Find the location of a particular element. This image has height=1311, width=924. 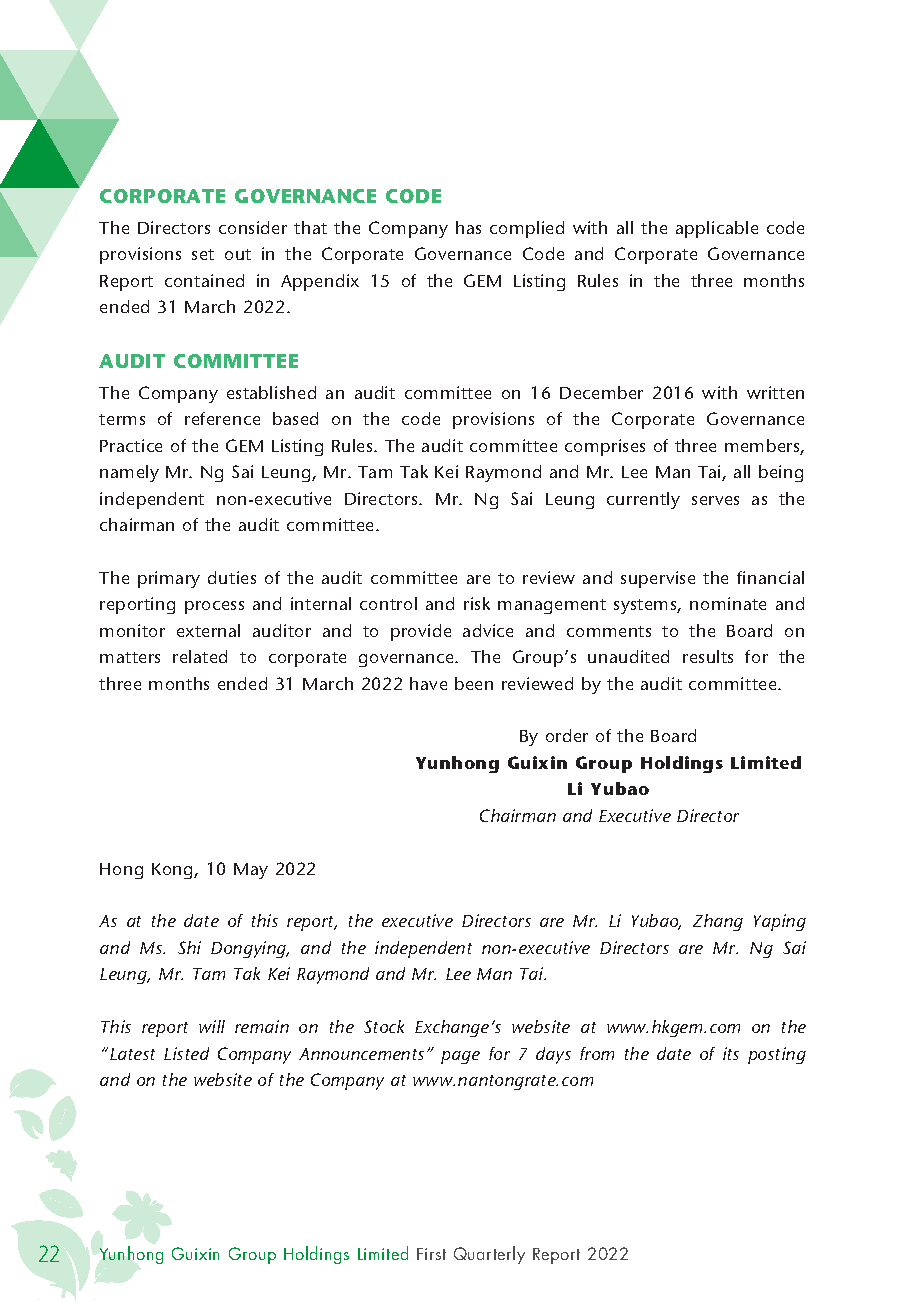

duties is located at coordinates (232, 577).
